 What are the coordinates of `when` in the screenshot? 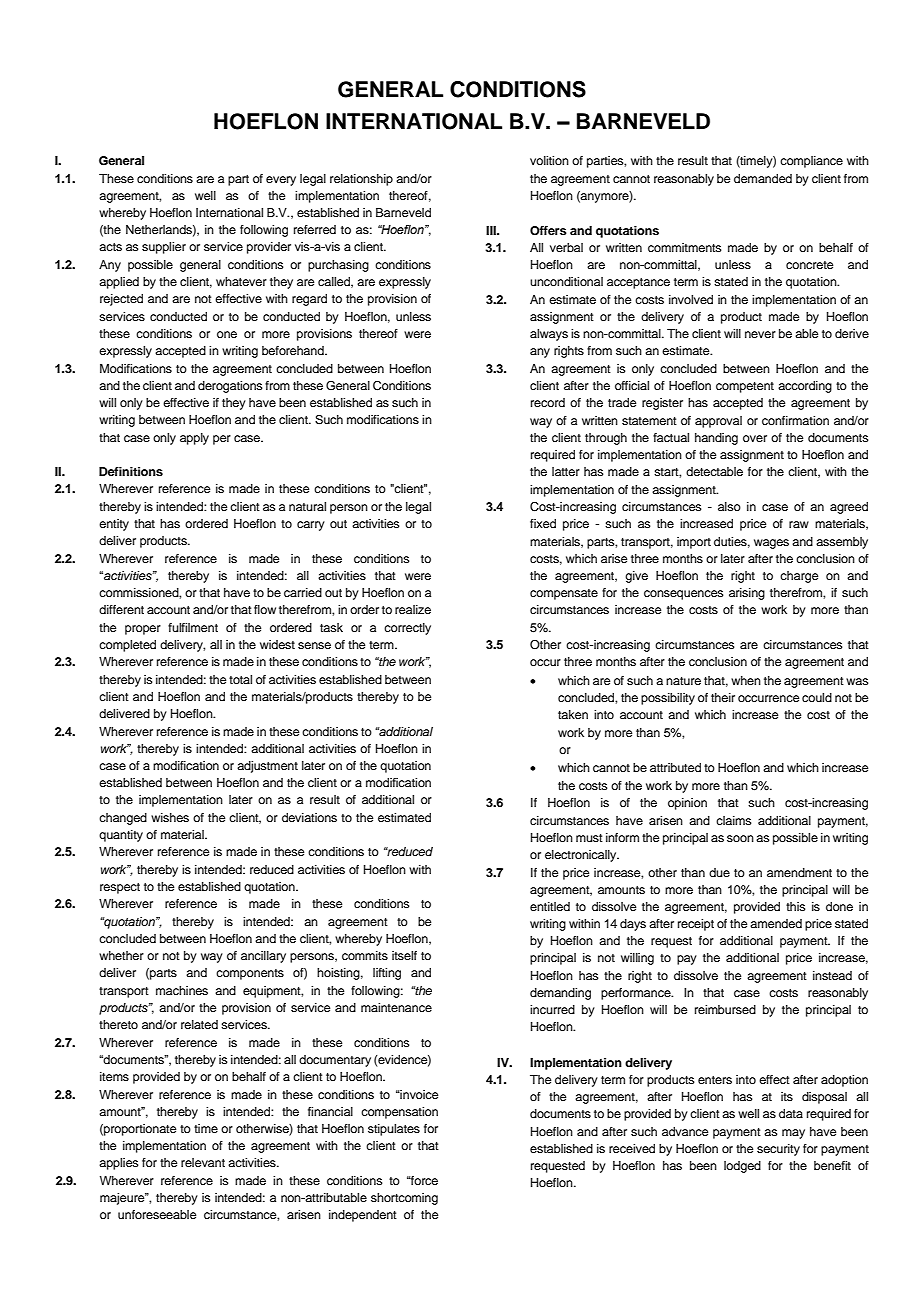 It's located at (746, 680).
